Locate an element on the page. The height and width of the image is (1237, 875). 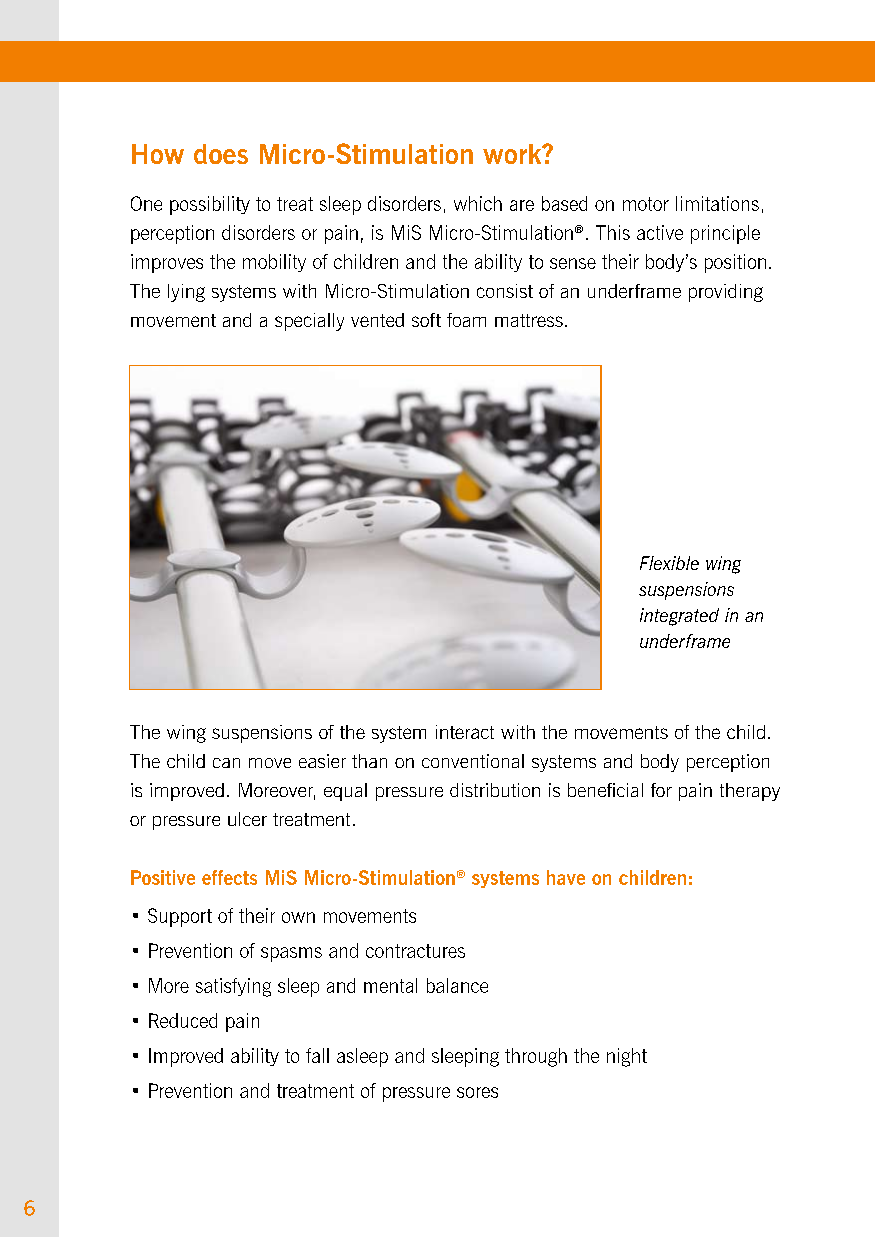
can is located at coordinates (226, 763).
